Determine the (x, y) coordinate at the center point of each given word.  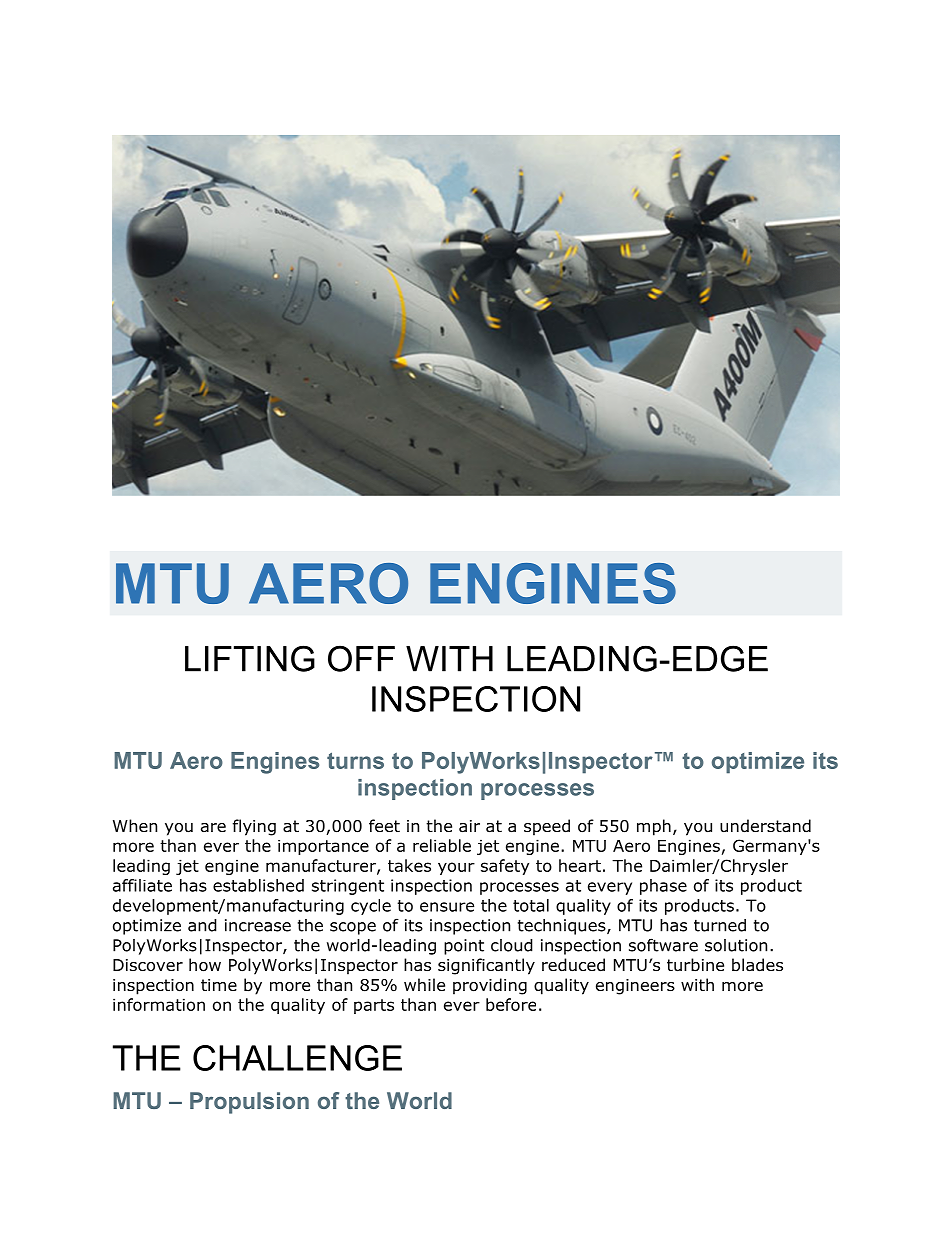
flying (254, 827)
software (663, 945)
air (469, 826)
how (205, 965)
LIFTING (250, 658)
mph (654, 827)
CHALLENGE (297, 1058)
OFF (361, 658)
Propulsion (249, 1103)
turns (355, 760)
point (464, 947)
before (511, 1004)
